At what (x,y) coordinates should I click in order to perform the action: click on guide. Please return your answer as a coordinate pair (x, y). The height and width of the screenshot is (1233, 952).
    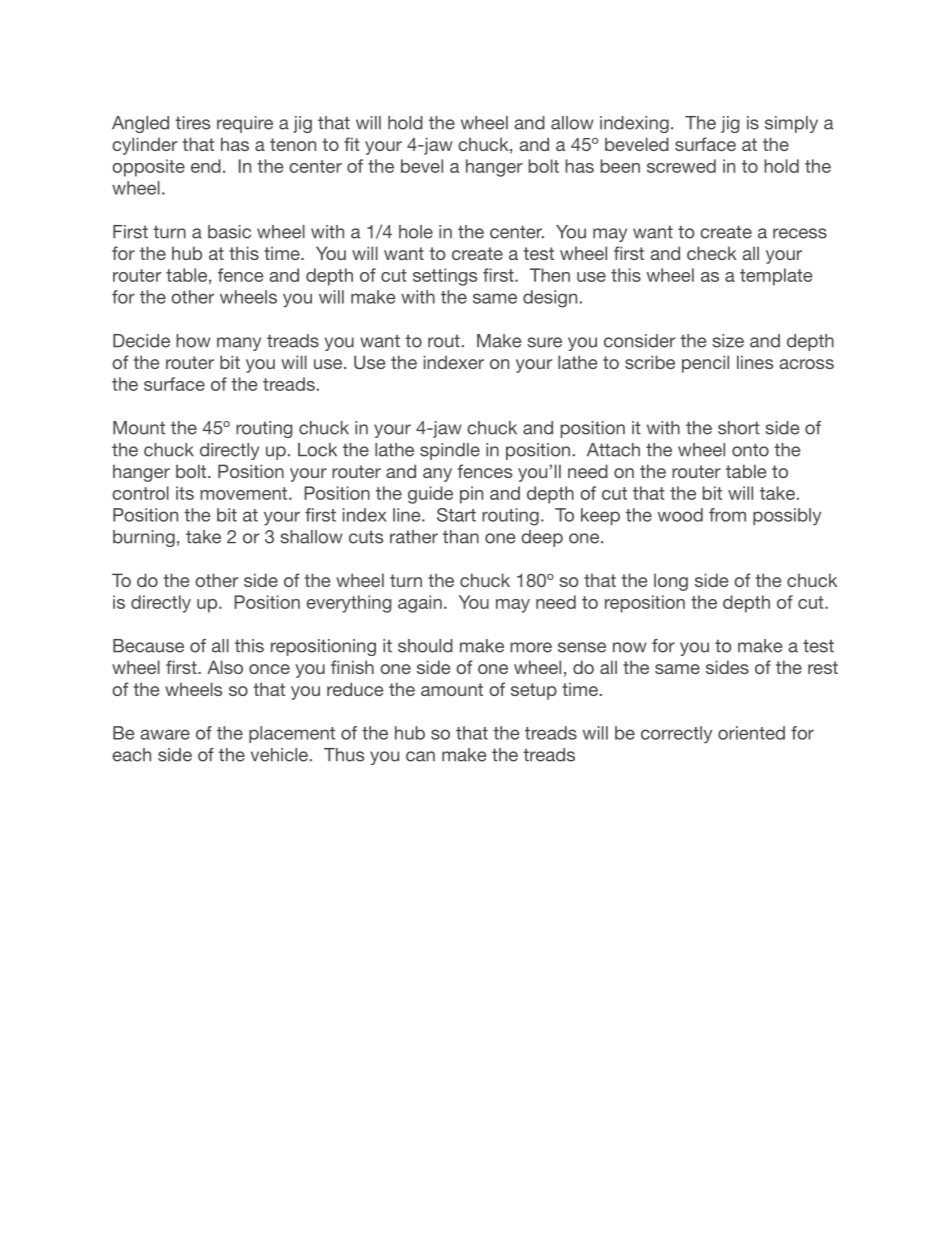
    Looking at the image, I should click on (430, 495).
